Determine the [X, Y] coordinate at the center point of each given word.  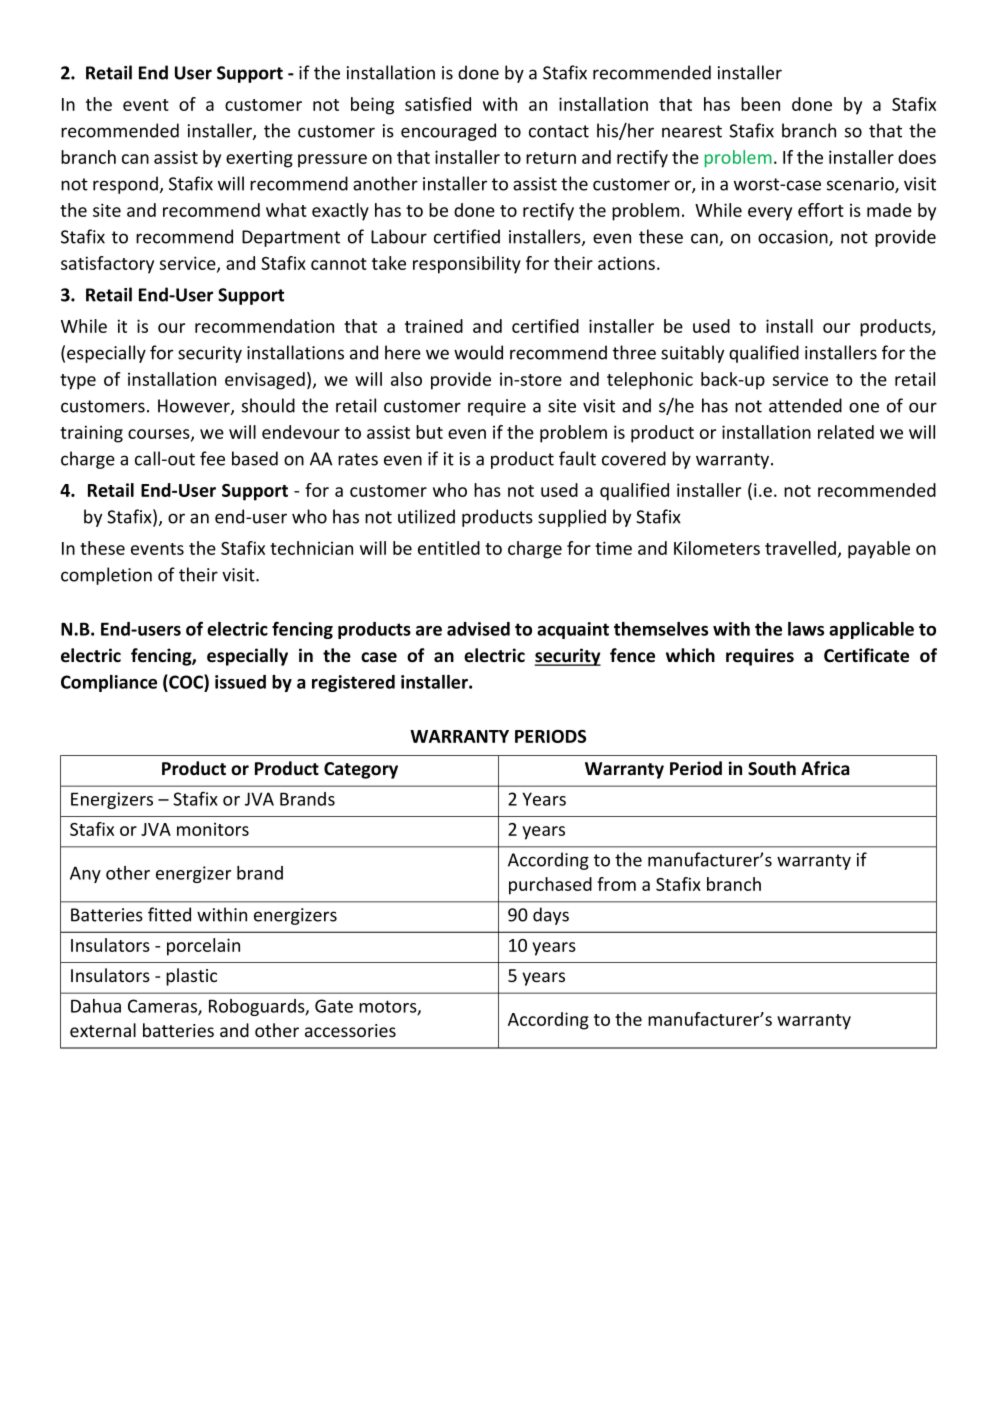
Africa [825, 768]
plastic [191, 977]
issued [240, 682]
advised [478, 629]
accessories [350, 1030]
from [616, 884]
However [195, 407]
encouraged [448, 132]
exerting [259, 159]
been [760, 104]
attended [805, 405]
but [429, 432]
